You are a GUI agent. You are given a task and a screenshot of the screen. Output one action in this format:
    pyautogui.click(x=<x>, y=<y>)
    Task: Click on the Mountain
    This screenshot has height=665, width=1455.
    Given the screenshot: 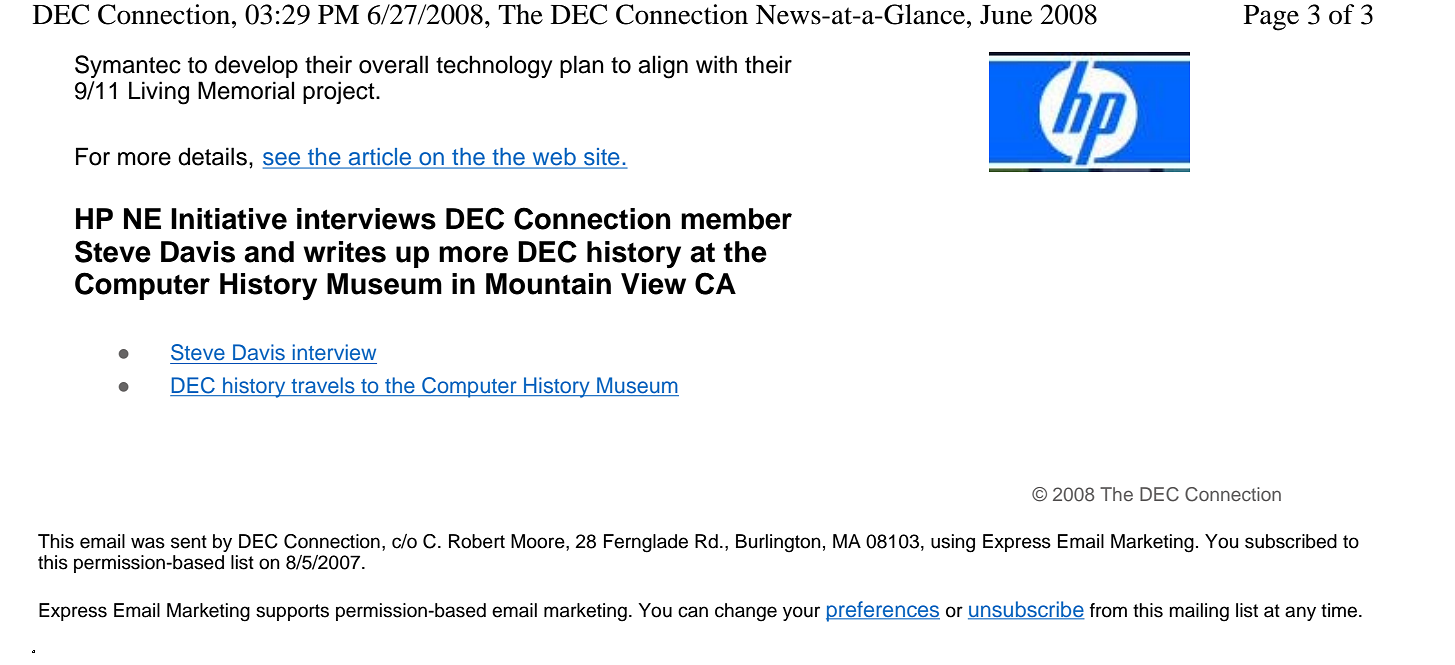 What is the action you would take?
    pyautogui.click(x=548, y=284)
